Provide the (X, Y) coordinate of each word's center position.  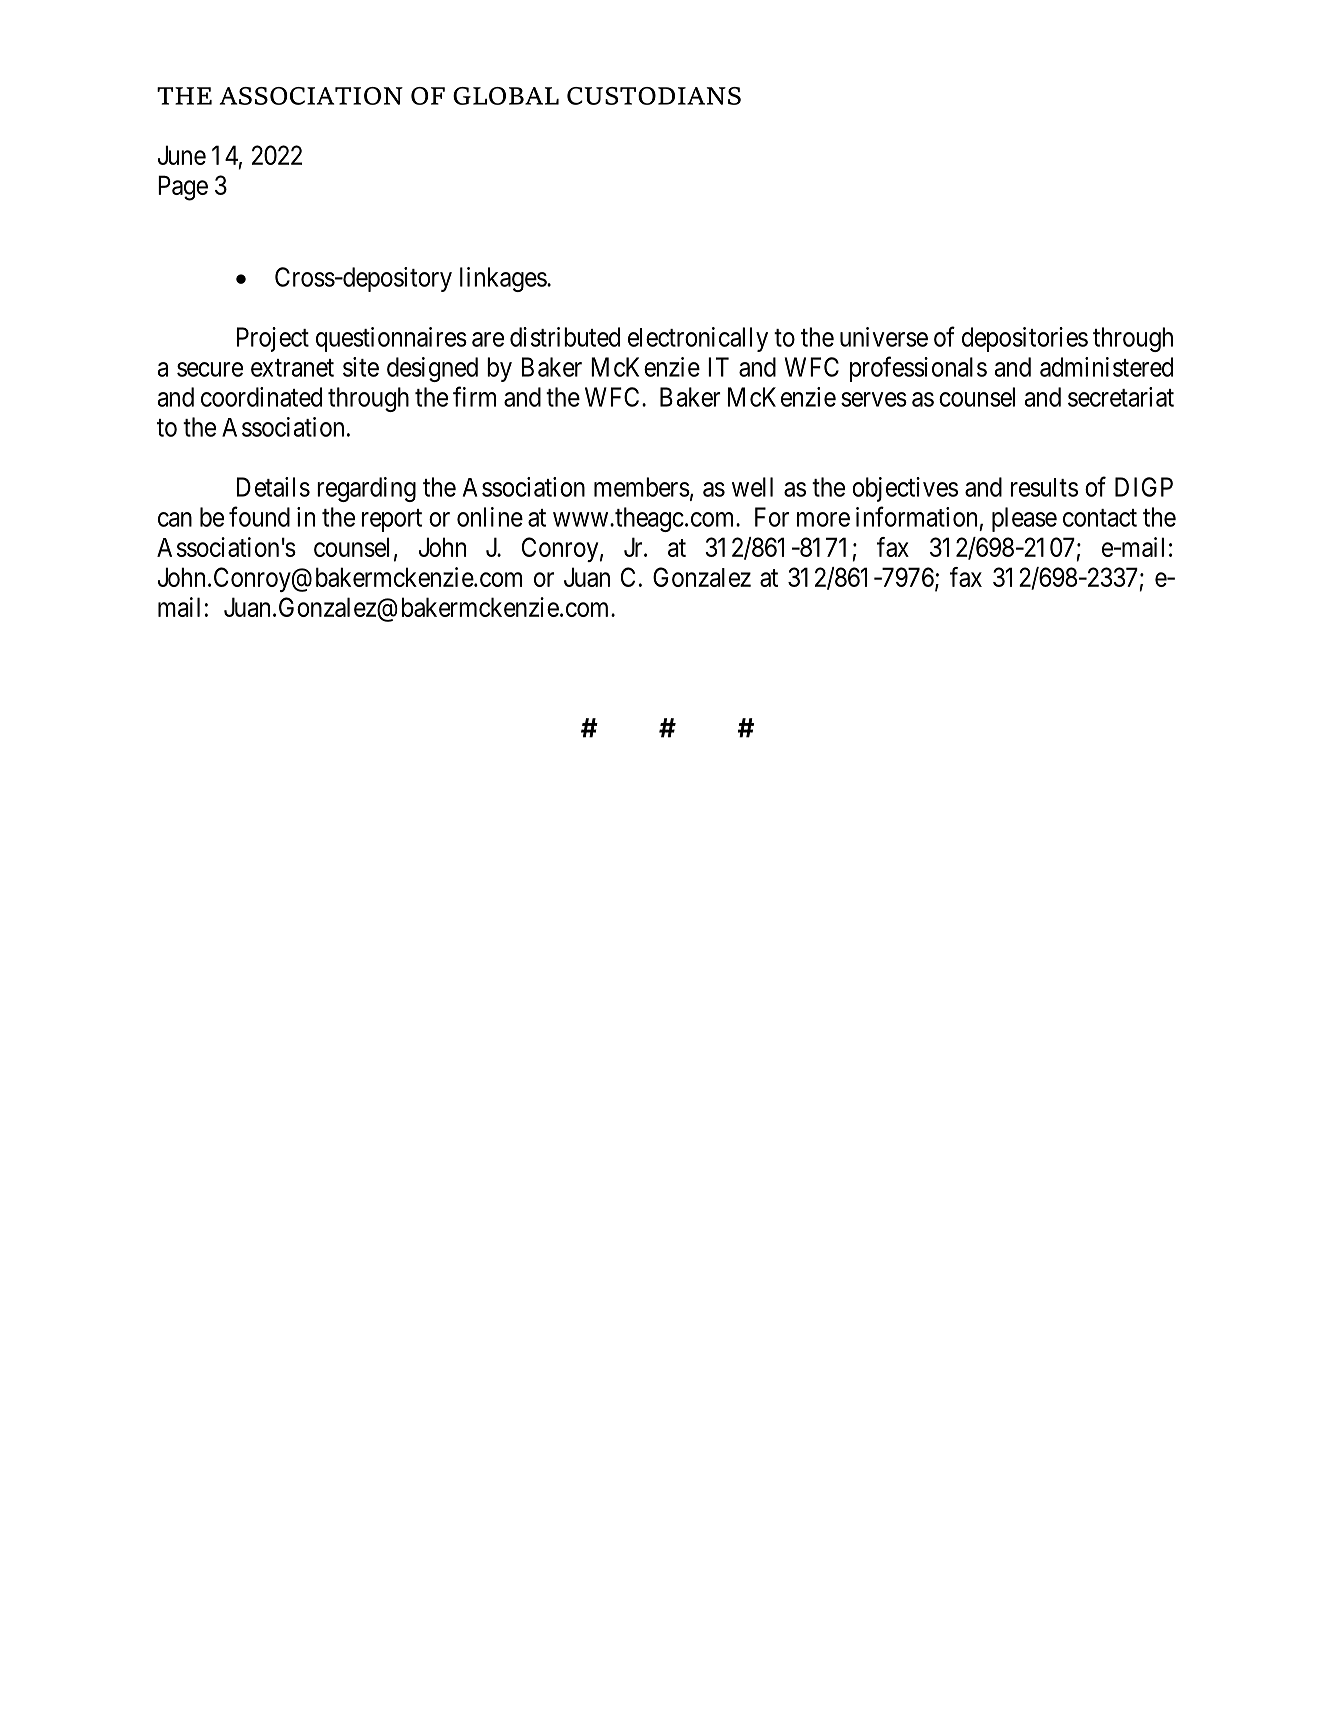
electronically (698, 339)
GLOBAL (506, 96)
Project (273, 339)
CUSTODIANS (654, 96)
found (259, 516)
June (182, 155)
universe (884, 337)
